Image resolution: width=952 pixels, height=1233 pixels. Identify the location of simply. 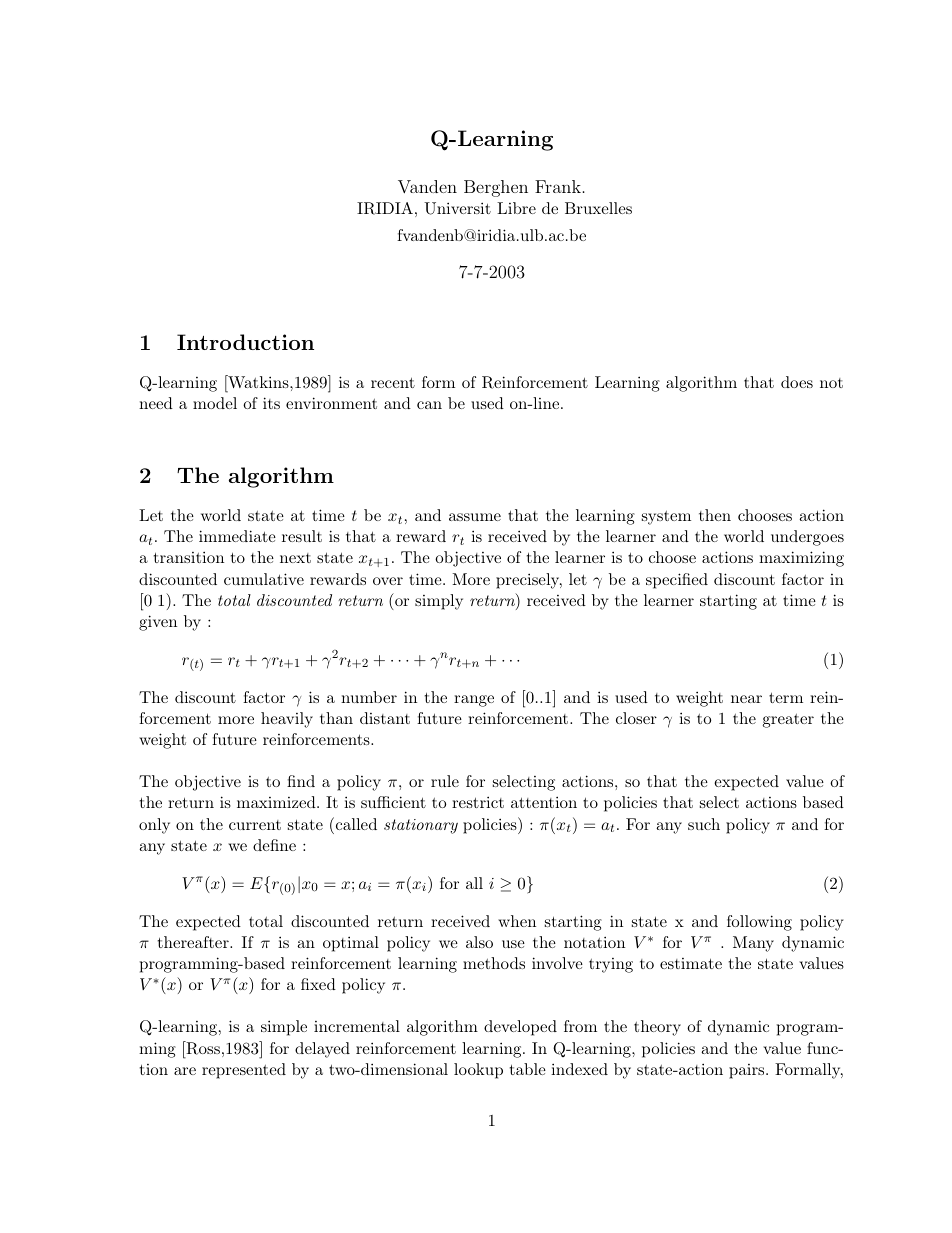
(439, 602).
